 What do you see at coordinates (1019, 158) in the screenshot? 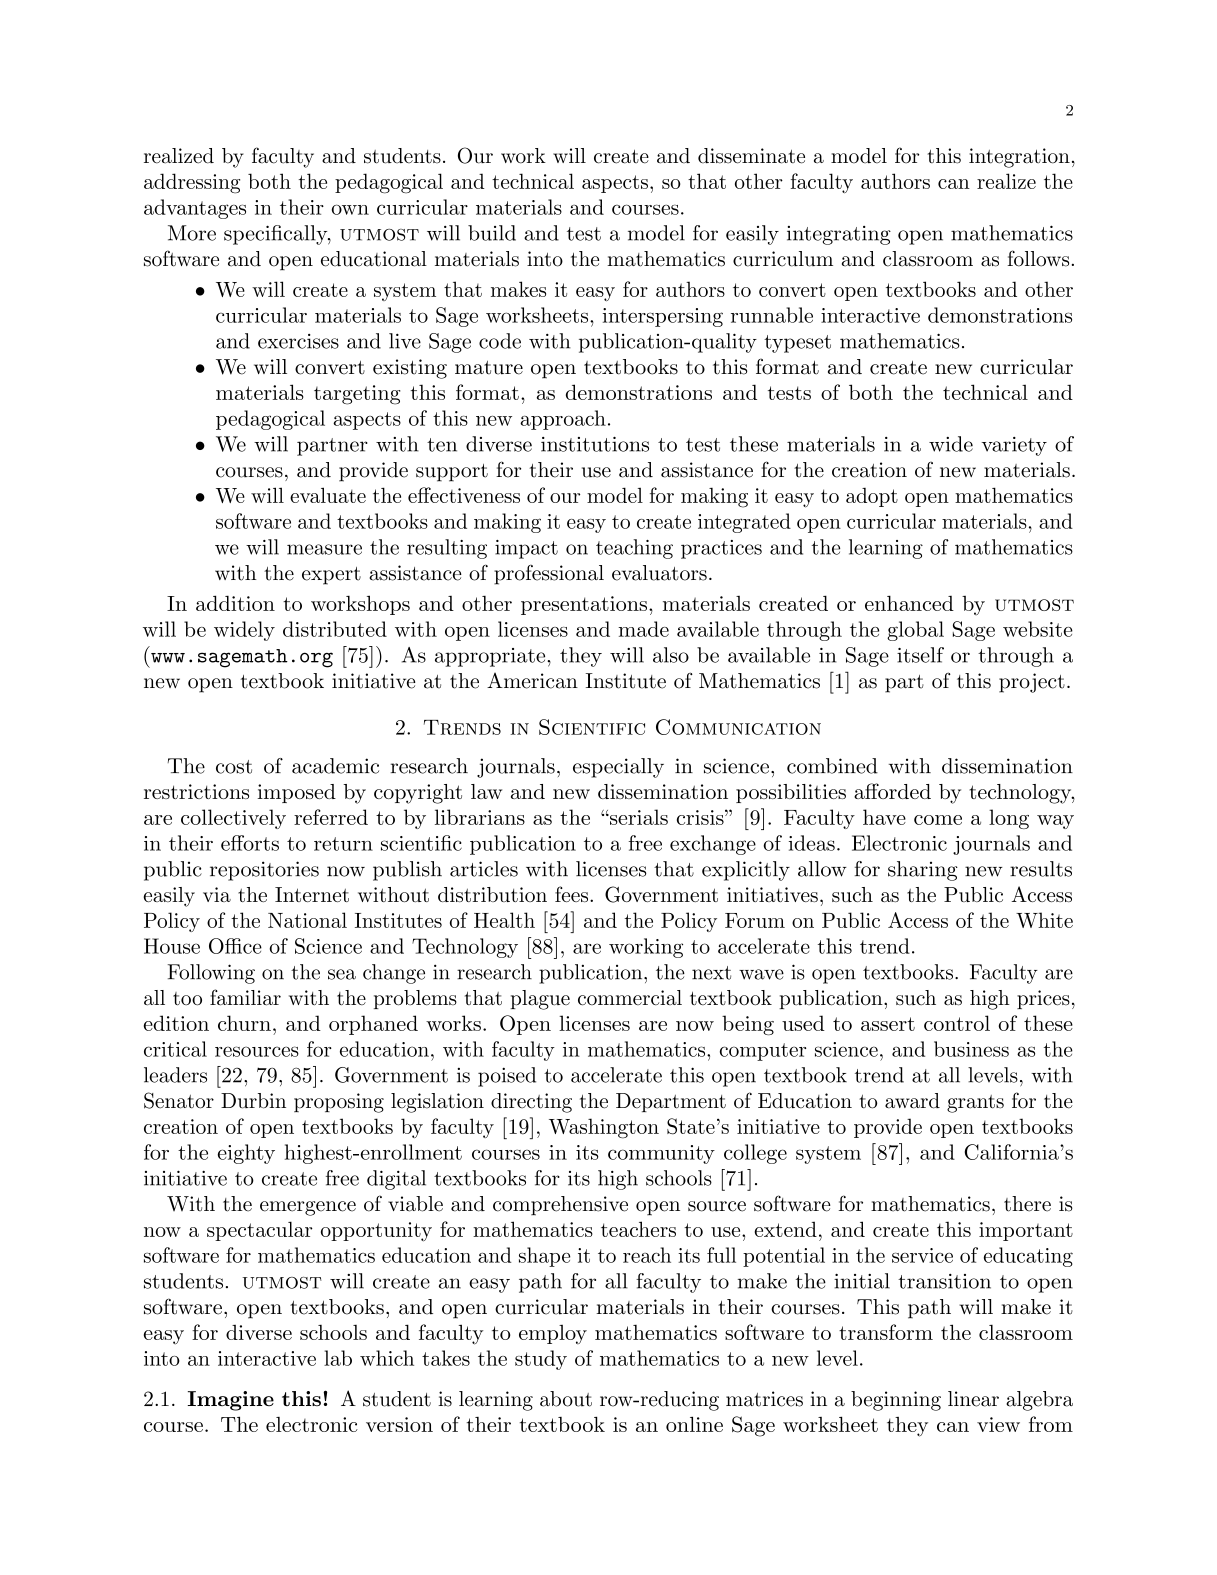
I see `integration` at bounding box center [1019, 158].
